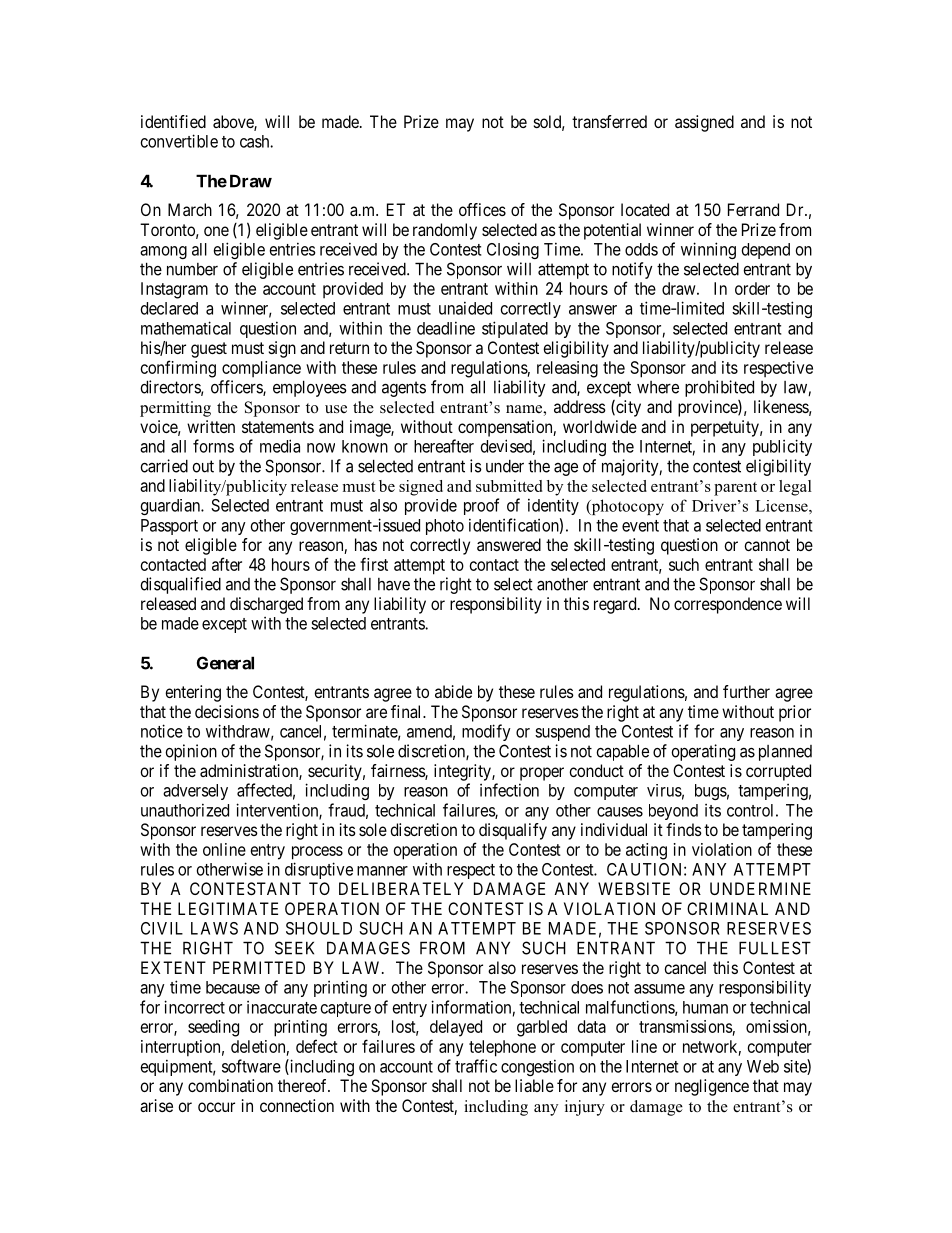  Describe the element at coordinates (230, 1085) in the screenshot. I see `combination` at that location.
